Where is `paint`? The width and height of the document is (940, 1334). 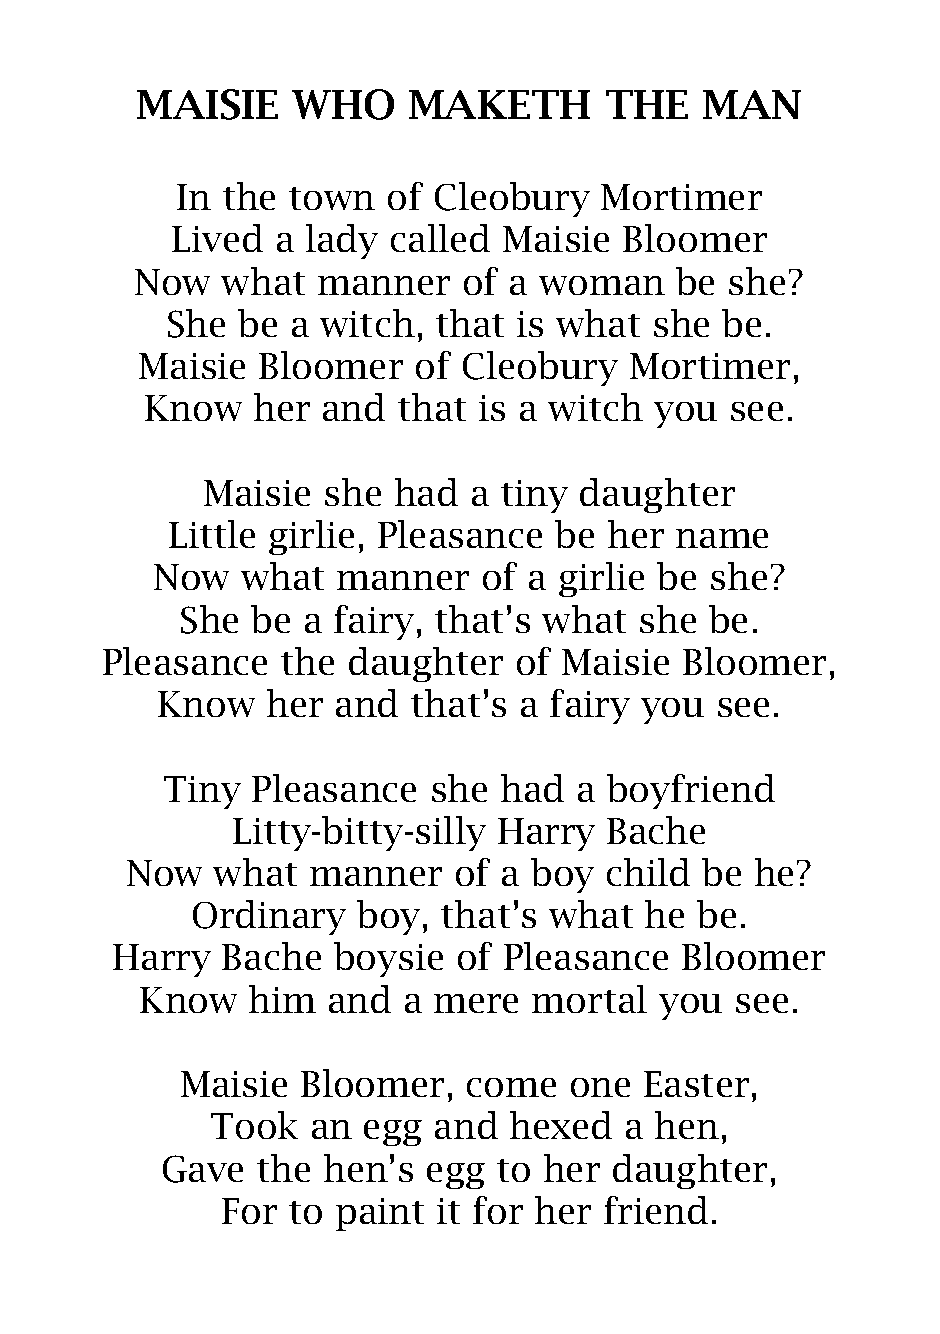 paint is located at coordinates (380, 1214).
